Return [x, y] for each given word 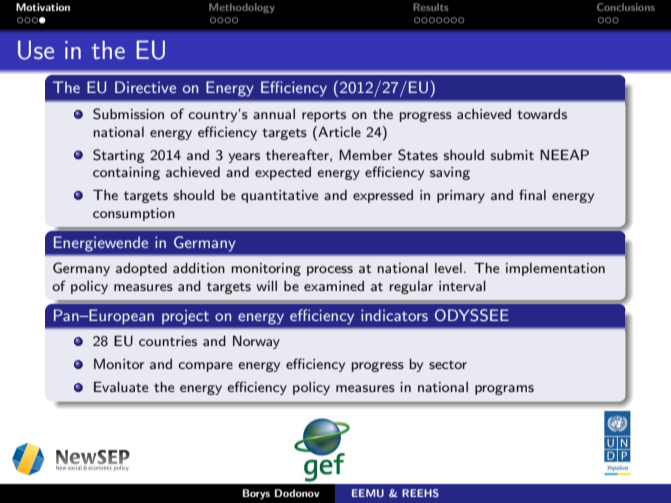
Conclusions [626, 7]
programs [504, 390]
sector [448, 364]
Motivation [43, 7]
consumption [134, 214]
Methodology [242, 8]
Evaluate [121, 386]
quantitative [279, 196]
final [532, 194]
